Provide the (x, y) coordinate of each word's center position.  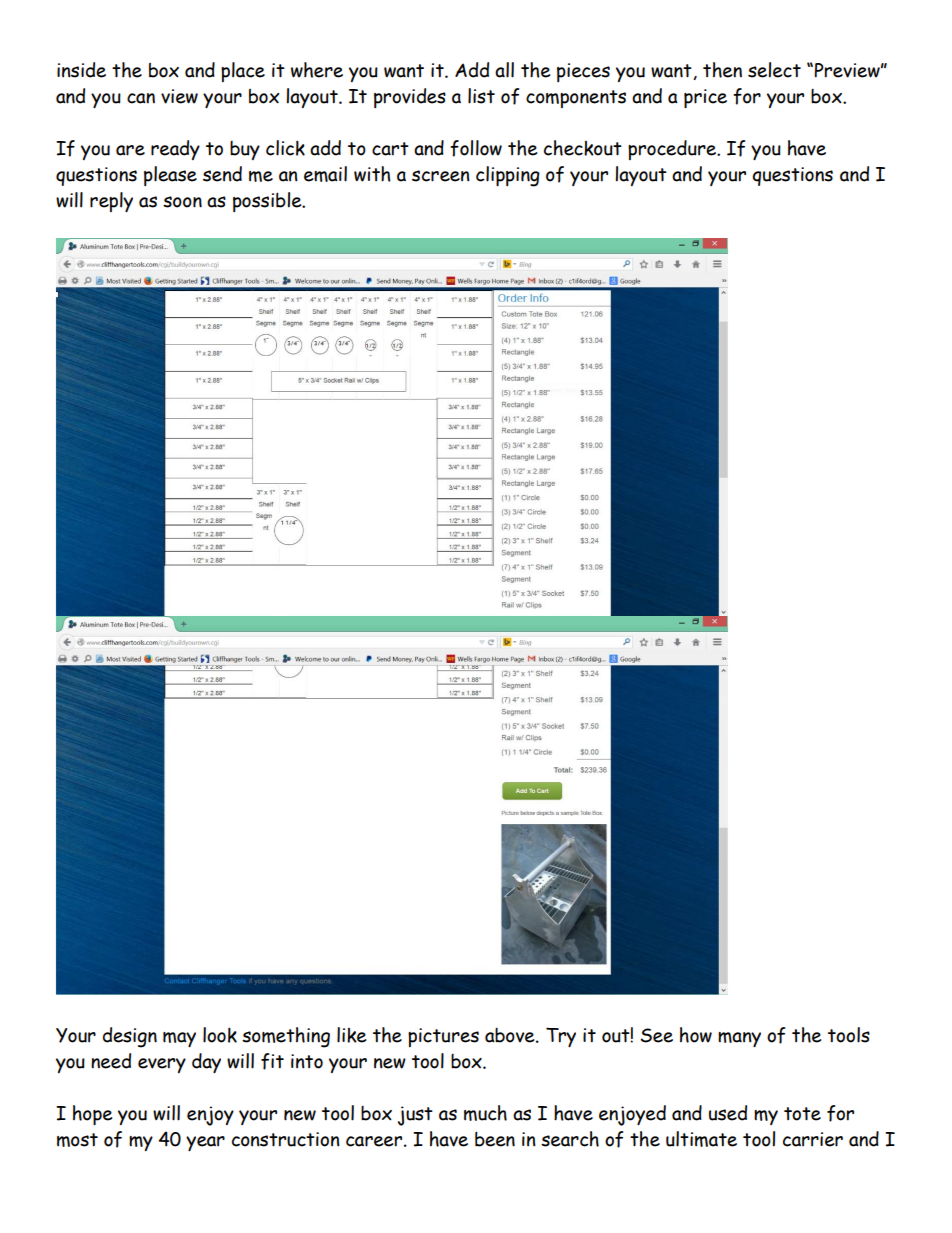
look (220, 1035)
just (415, 1116)
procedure (673, 150)
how (696, 1035)
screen (441, 176)
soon (182, 202)
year (205, 1143)
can (141, 98)
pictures (443, 1037)
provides (410, 98)
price (705, 98)
